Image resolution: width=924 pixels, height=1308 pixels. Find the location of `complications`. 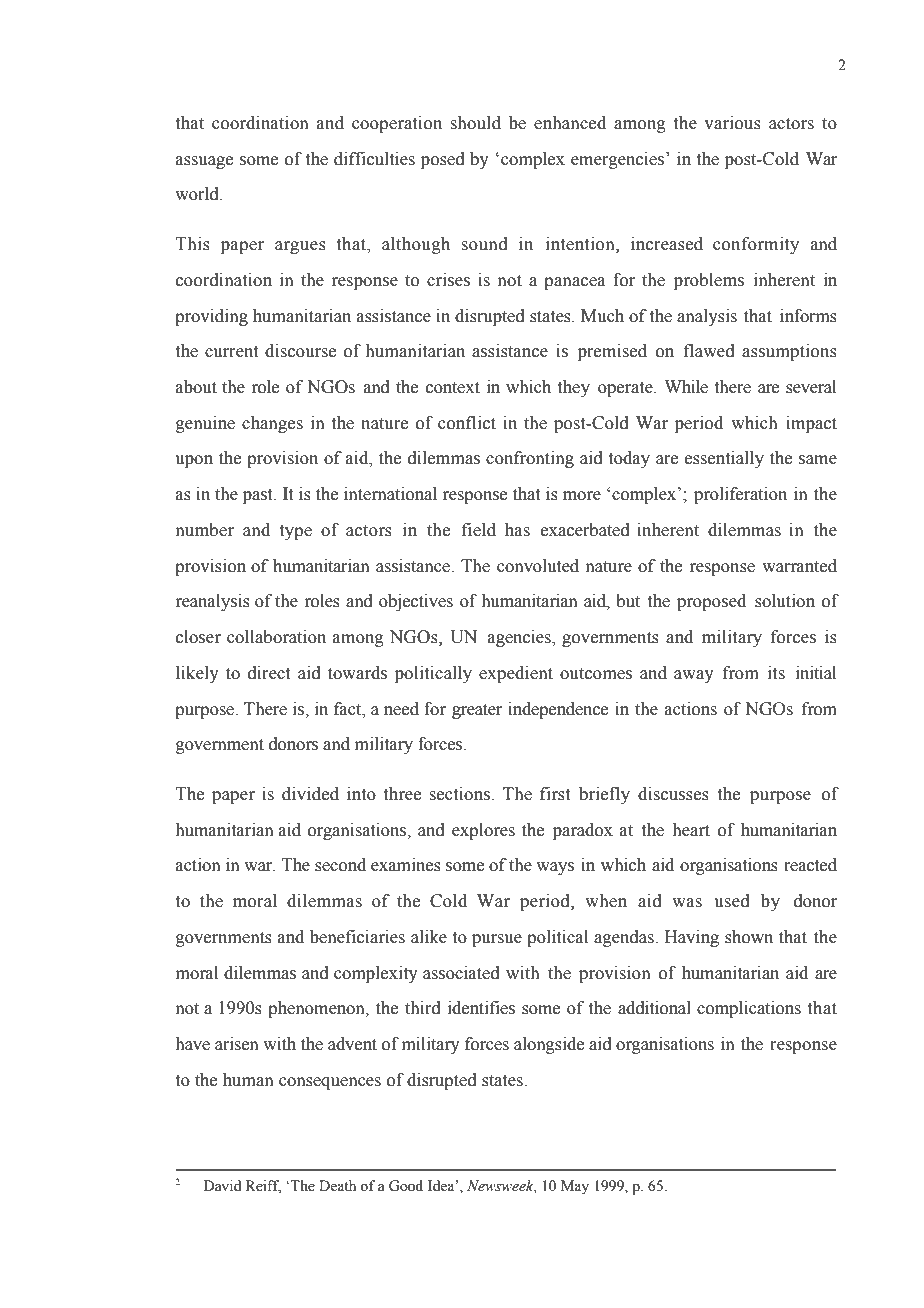

complications is located at coordinates (749, 1009).
